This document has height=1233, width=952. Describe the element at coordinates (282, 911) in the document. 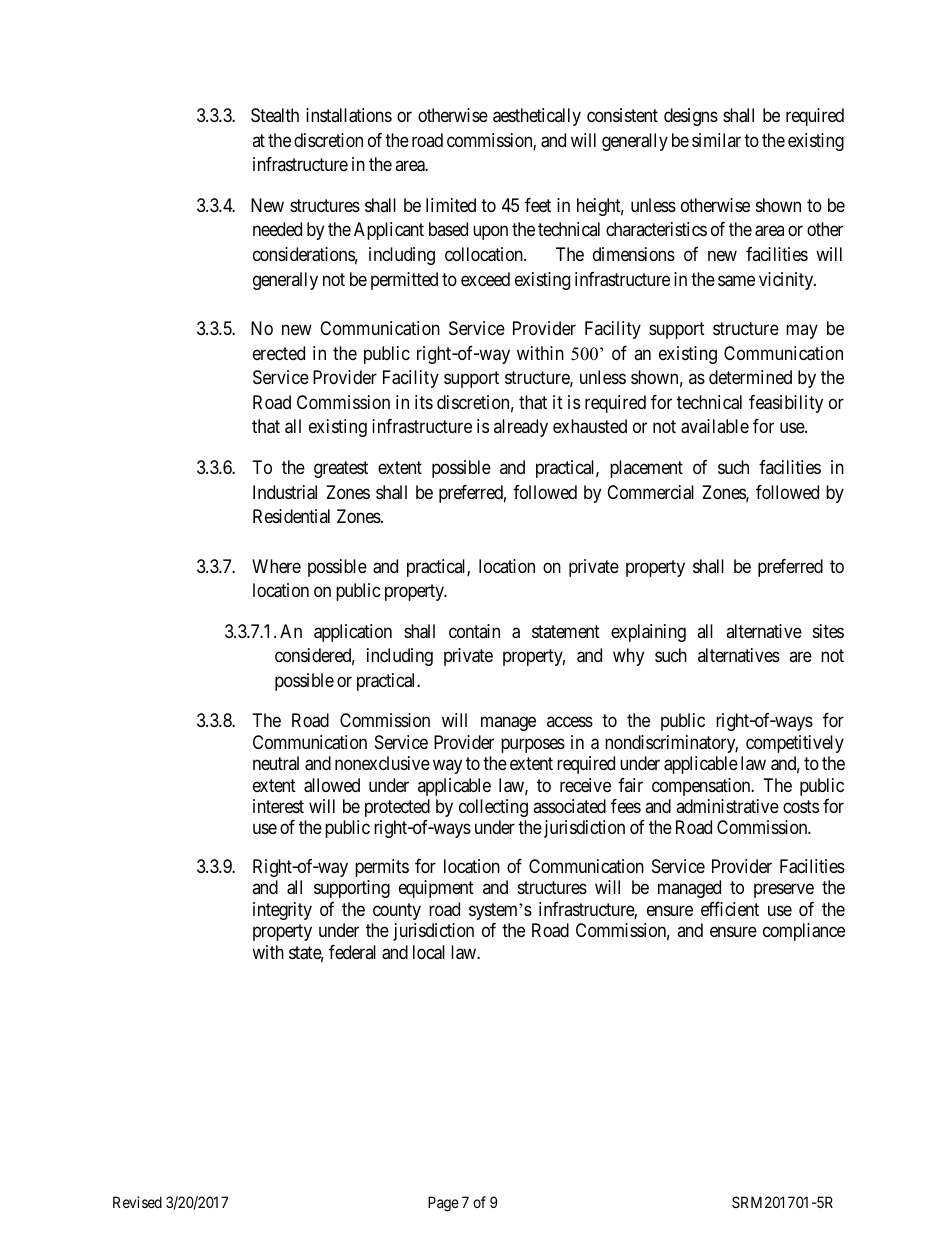

I see `integrity` at that location.
